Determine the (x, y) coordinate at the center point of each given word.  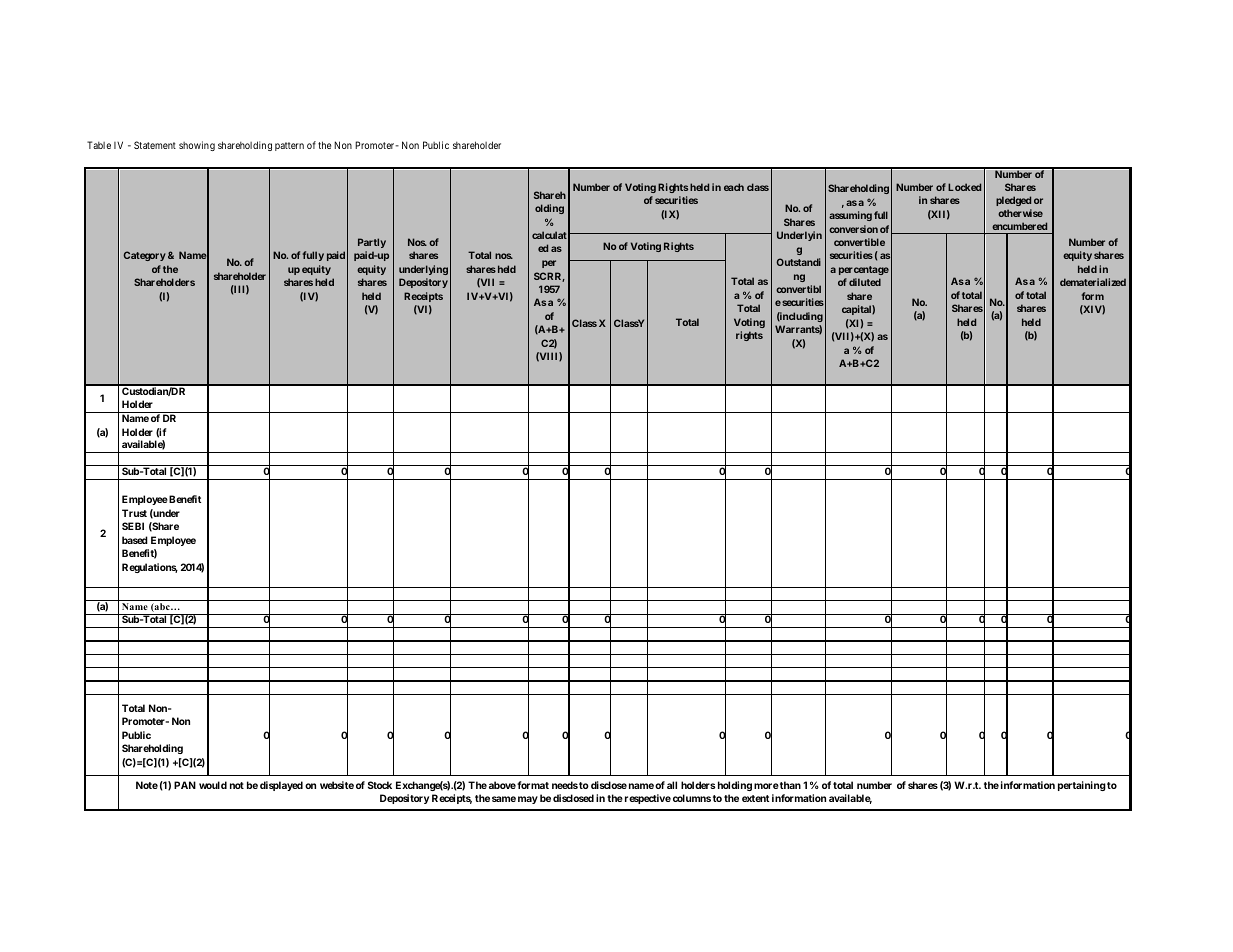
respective (646, 799)
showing (197, 146)
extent (755, 798)
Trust (134, 513)
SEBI (133, 526)
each (734, 187)
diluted (865, 282)
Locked (964, 187)
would (213, 785)
